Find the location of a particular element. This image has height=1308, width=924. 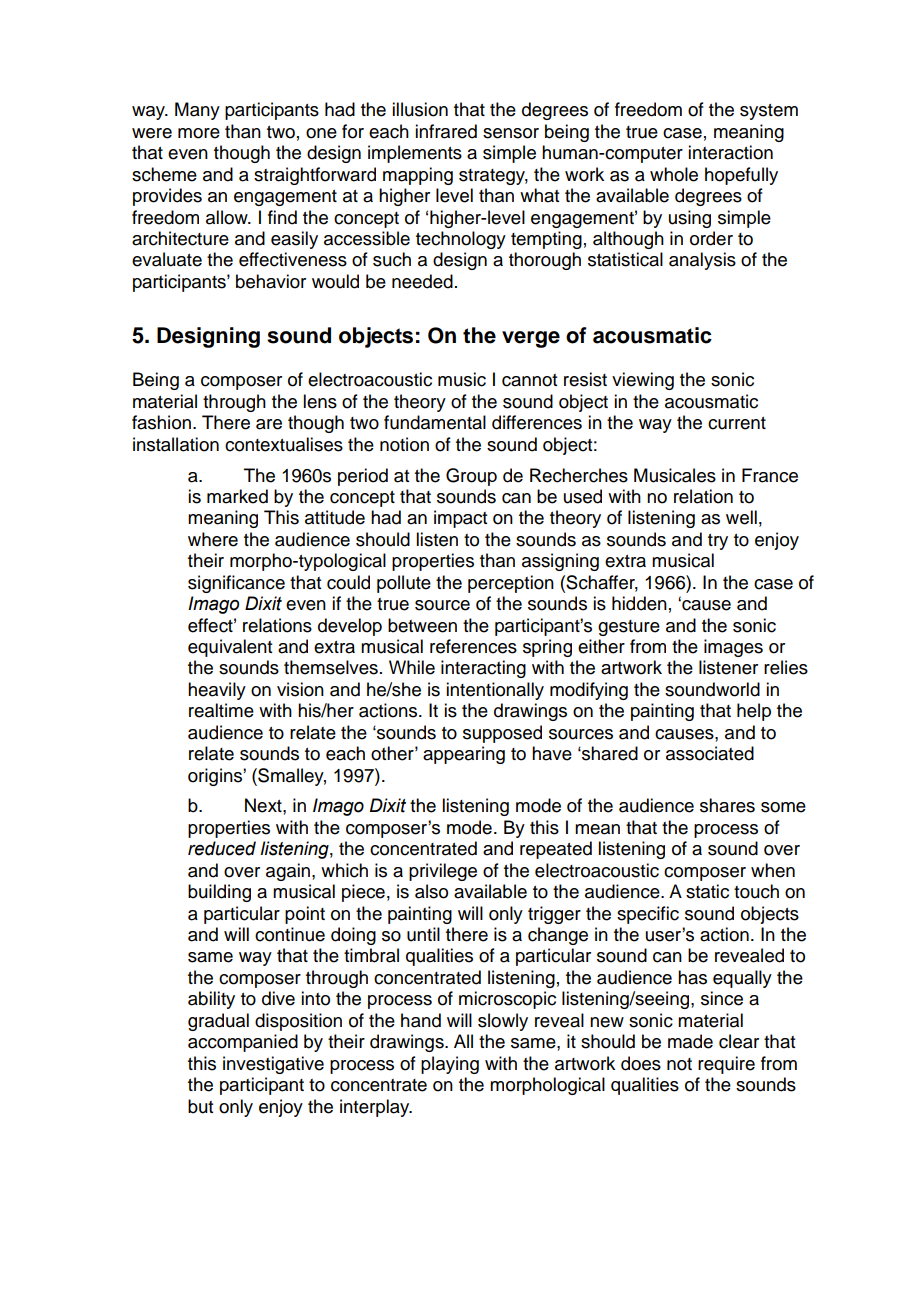

images is located at coordinates (733, 648).
